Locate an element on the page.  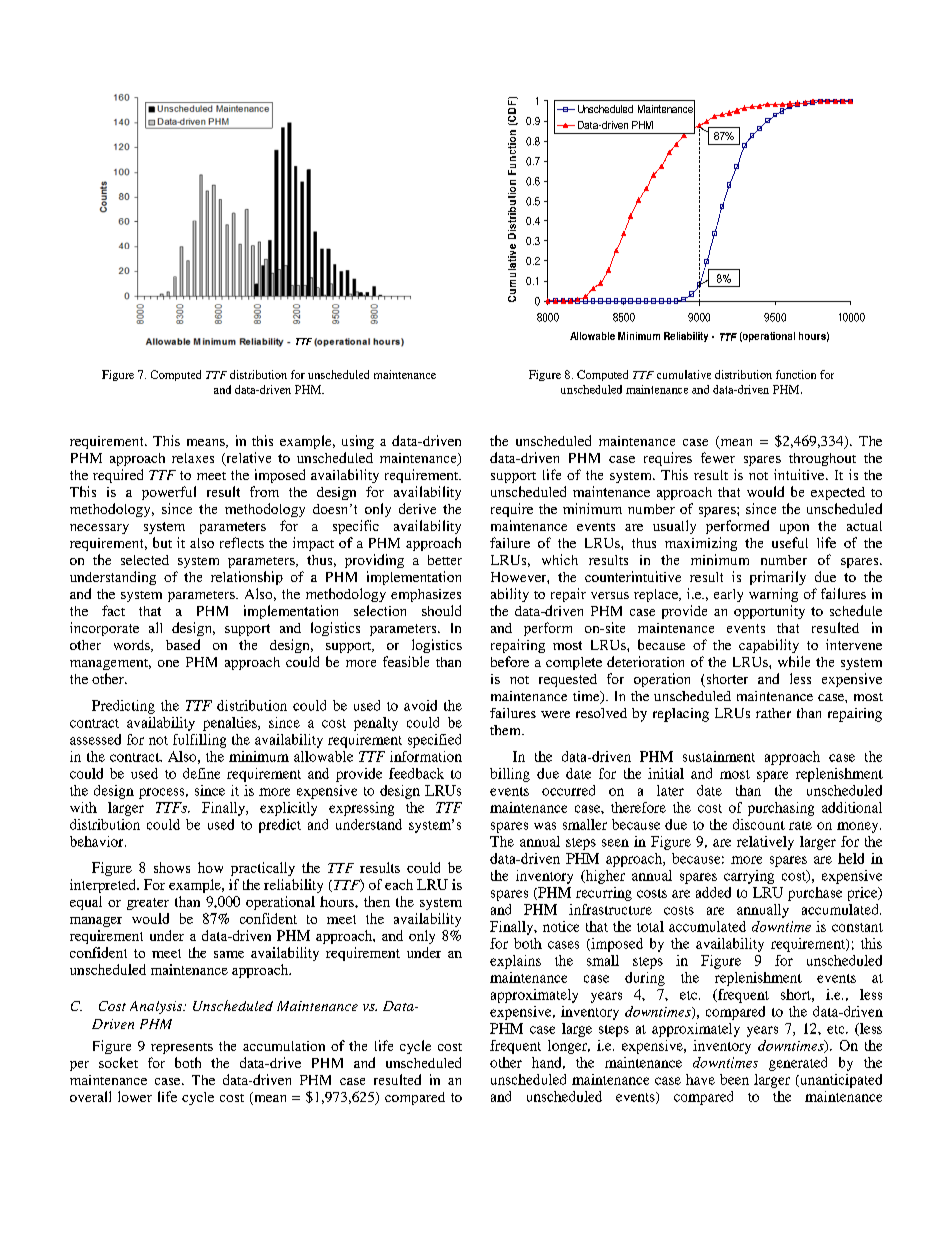
throughout is located at coordinates (822, 459).
